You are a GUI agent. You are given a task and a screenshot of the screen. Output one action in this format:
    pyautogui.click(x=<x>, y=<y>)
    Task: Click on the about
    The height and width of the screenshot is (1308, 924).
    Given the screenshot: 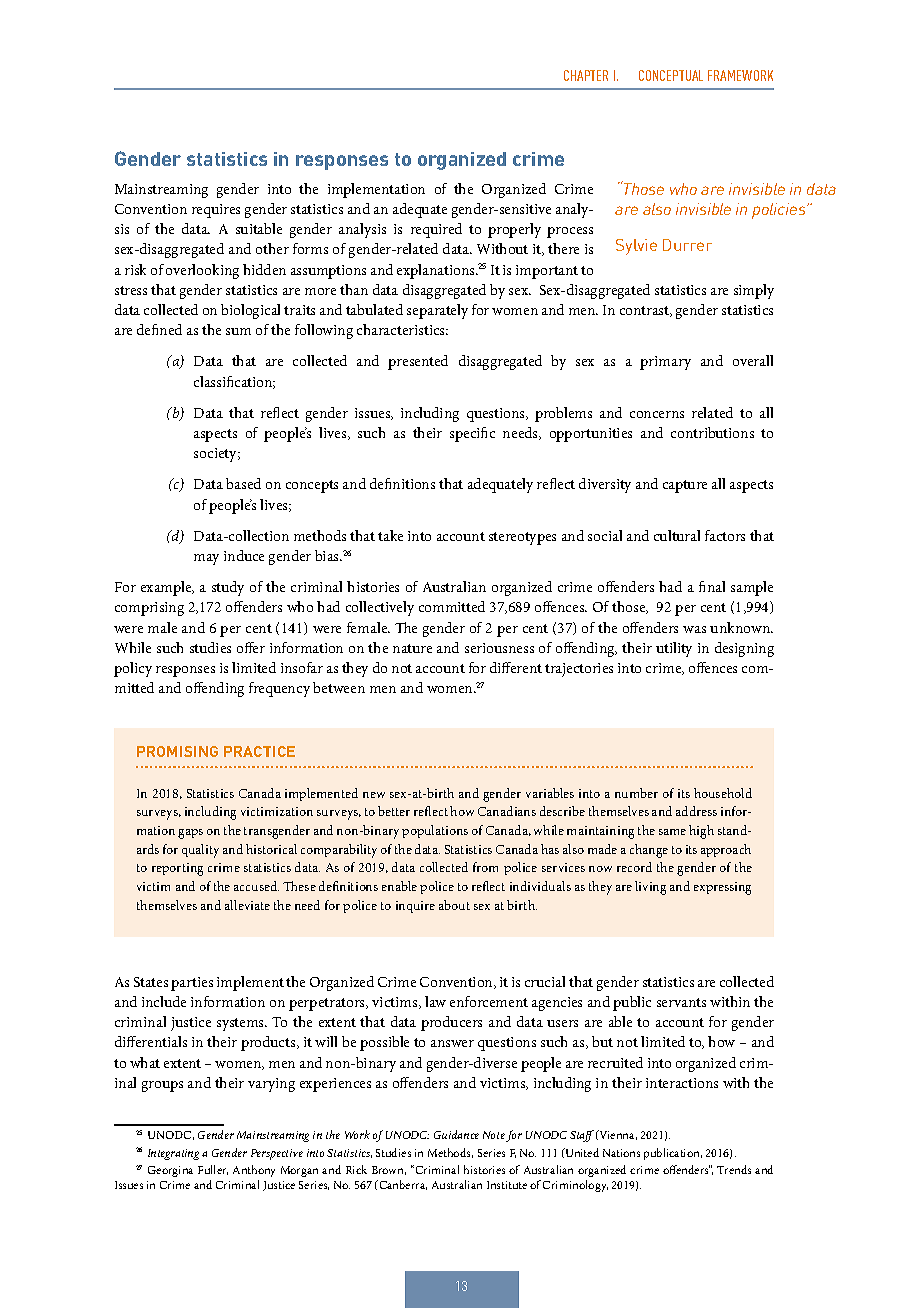 What is the action you would take?
    pyautogui.click(x=454, y=905)
